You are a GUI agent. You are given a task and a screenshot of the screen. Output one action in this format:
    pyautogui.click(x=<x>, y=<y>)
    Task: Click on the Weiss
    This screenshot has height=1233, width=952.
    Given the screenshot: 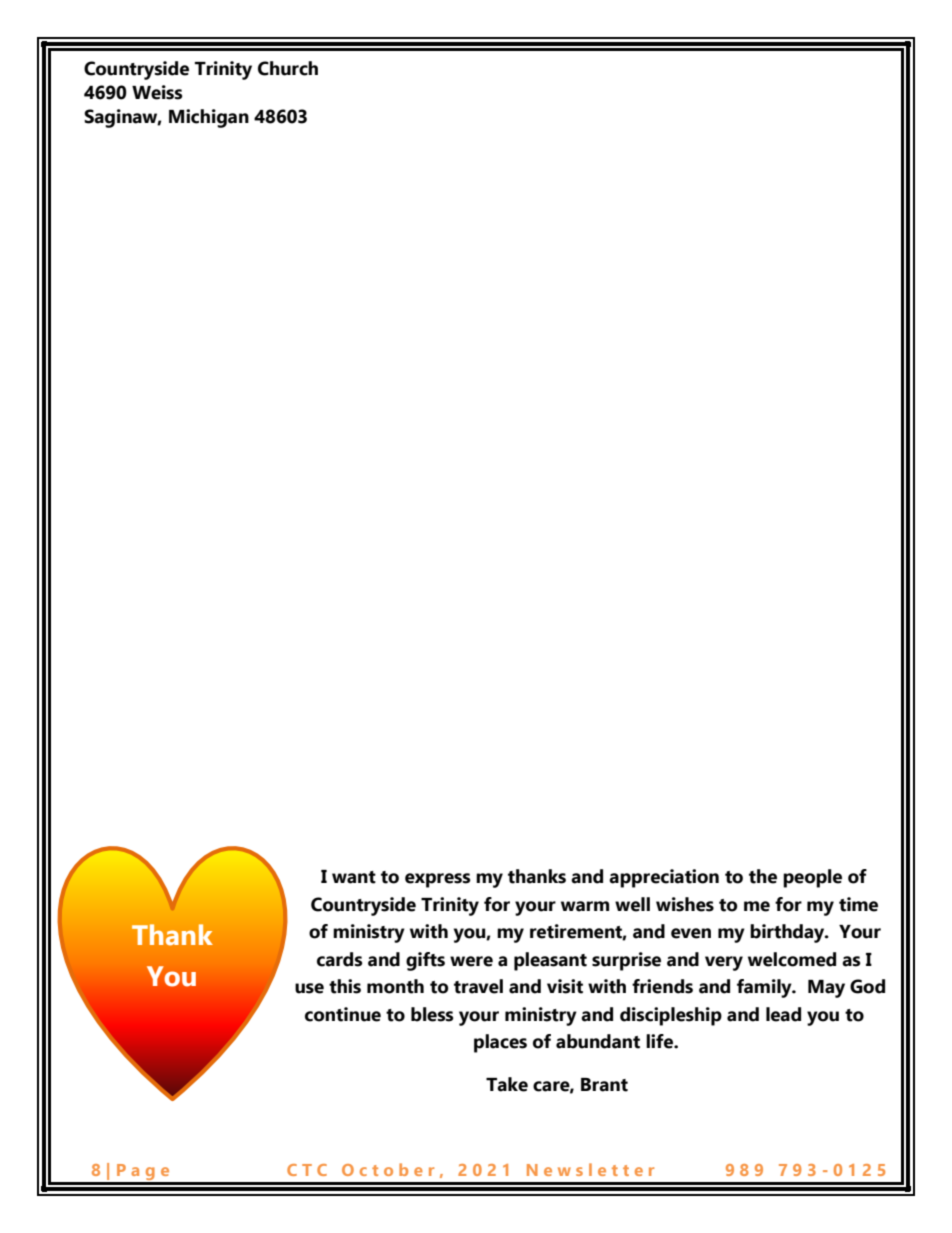 What is the action you would take?
    pyautogui.click(x=157, y=92)
